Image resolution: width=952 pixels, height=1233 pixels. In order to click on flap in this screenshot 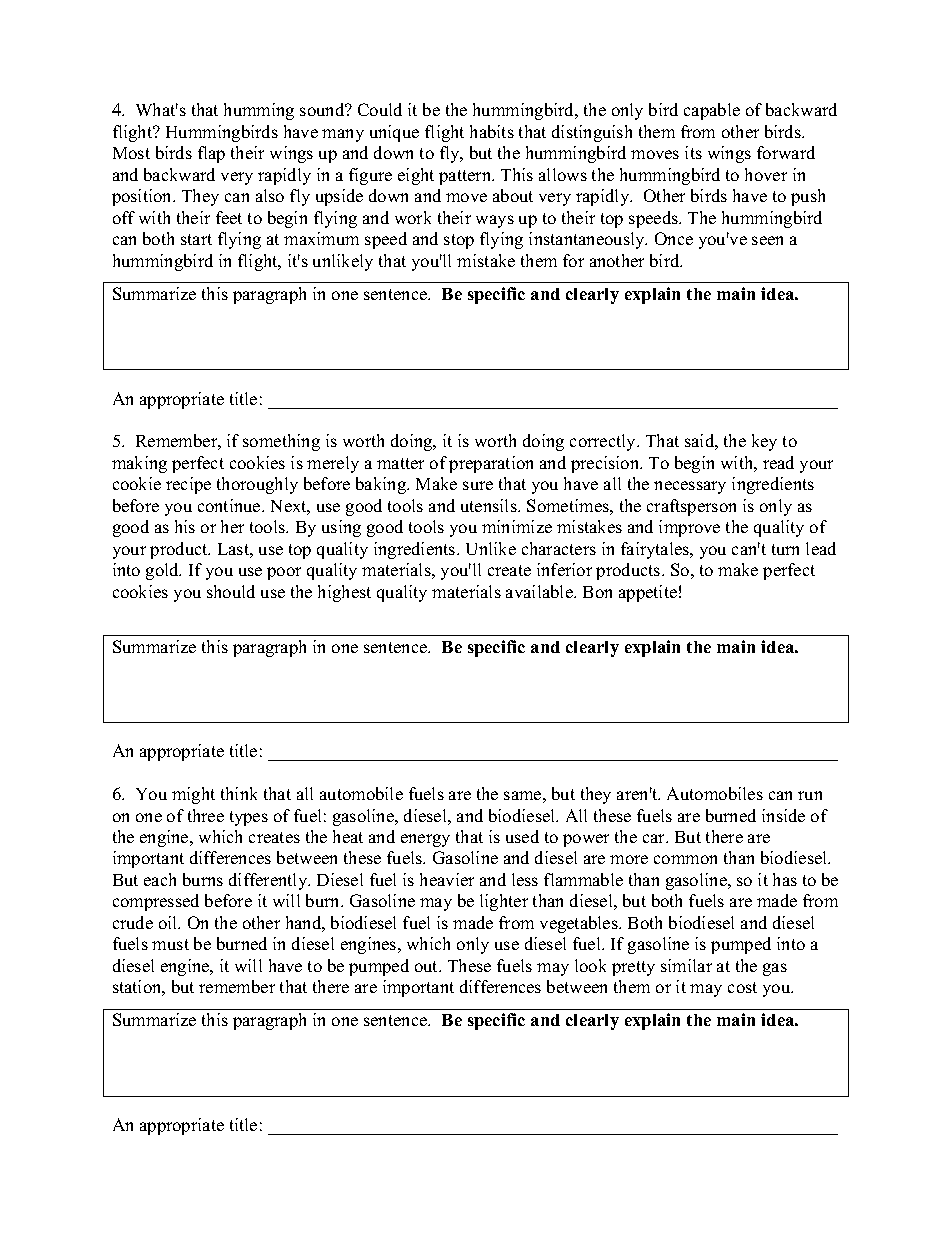, I will do `click(211, 154)`.
